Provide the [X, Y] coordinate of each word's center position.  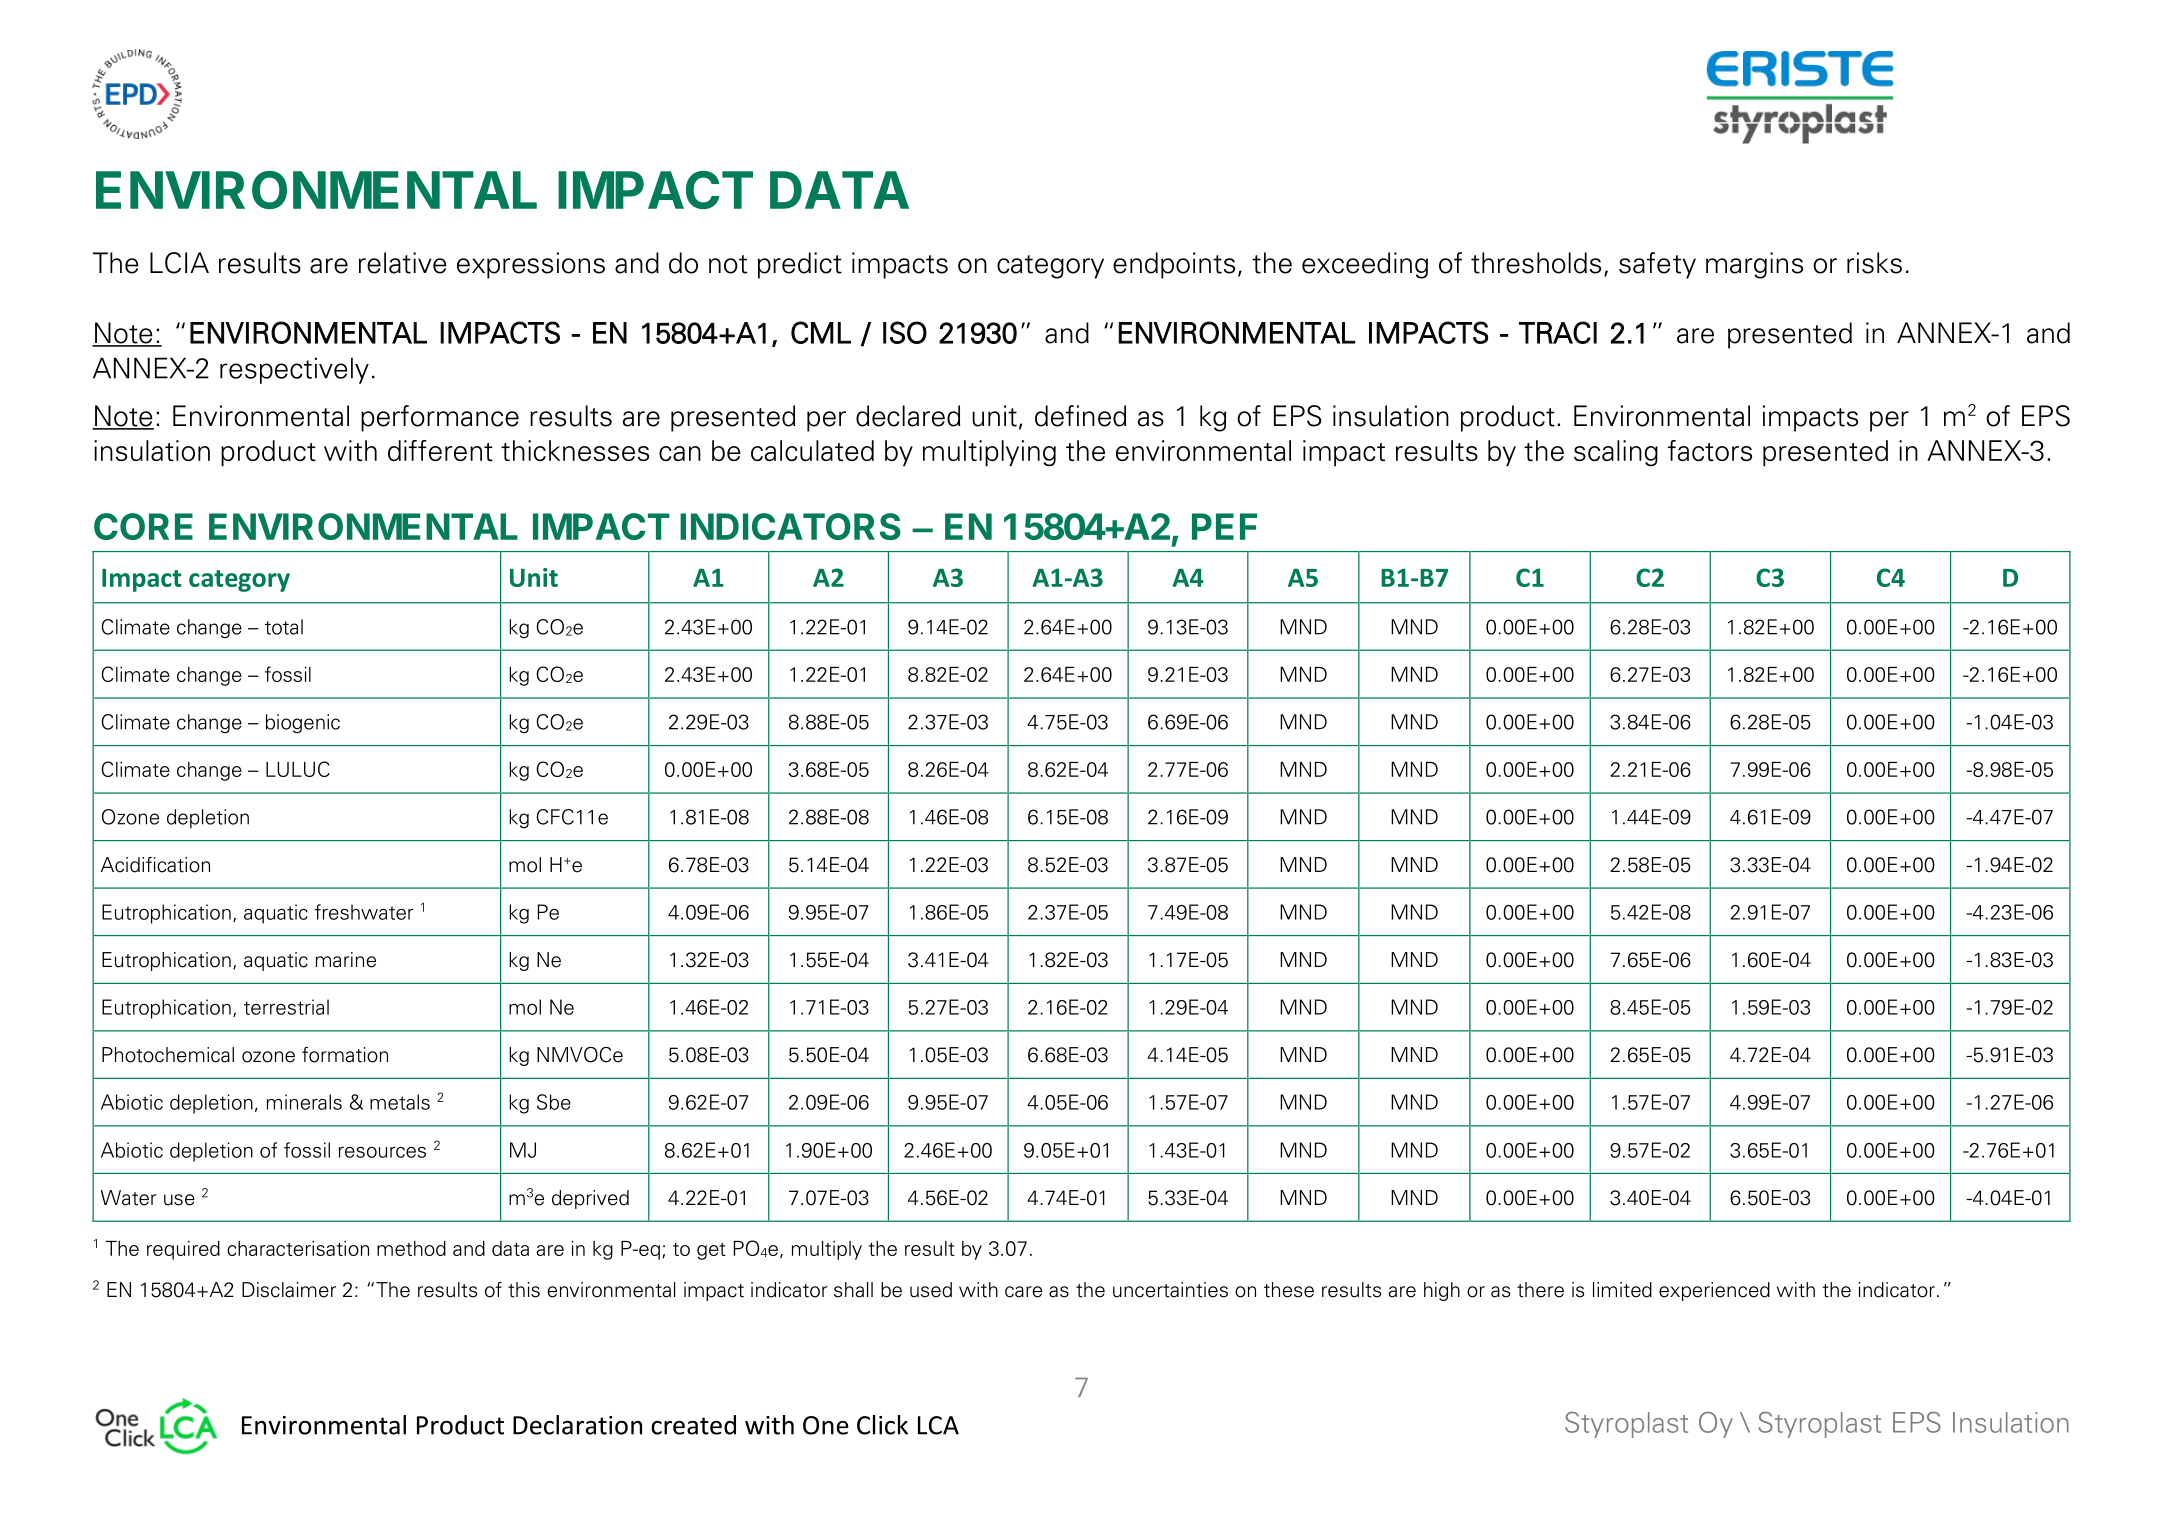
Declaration [577, 1425]
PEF [1224, 526]
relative [403, 263]
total [284, 627]
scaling [1616, 453]
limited [1622, 1290]
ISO [905, 332]
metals [400, 1102]
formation [345, 1055]
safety [1657, 265]
